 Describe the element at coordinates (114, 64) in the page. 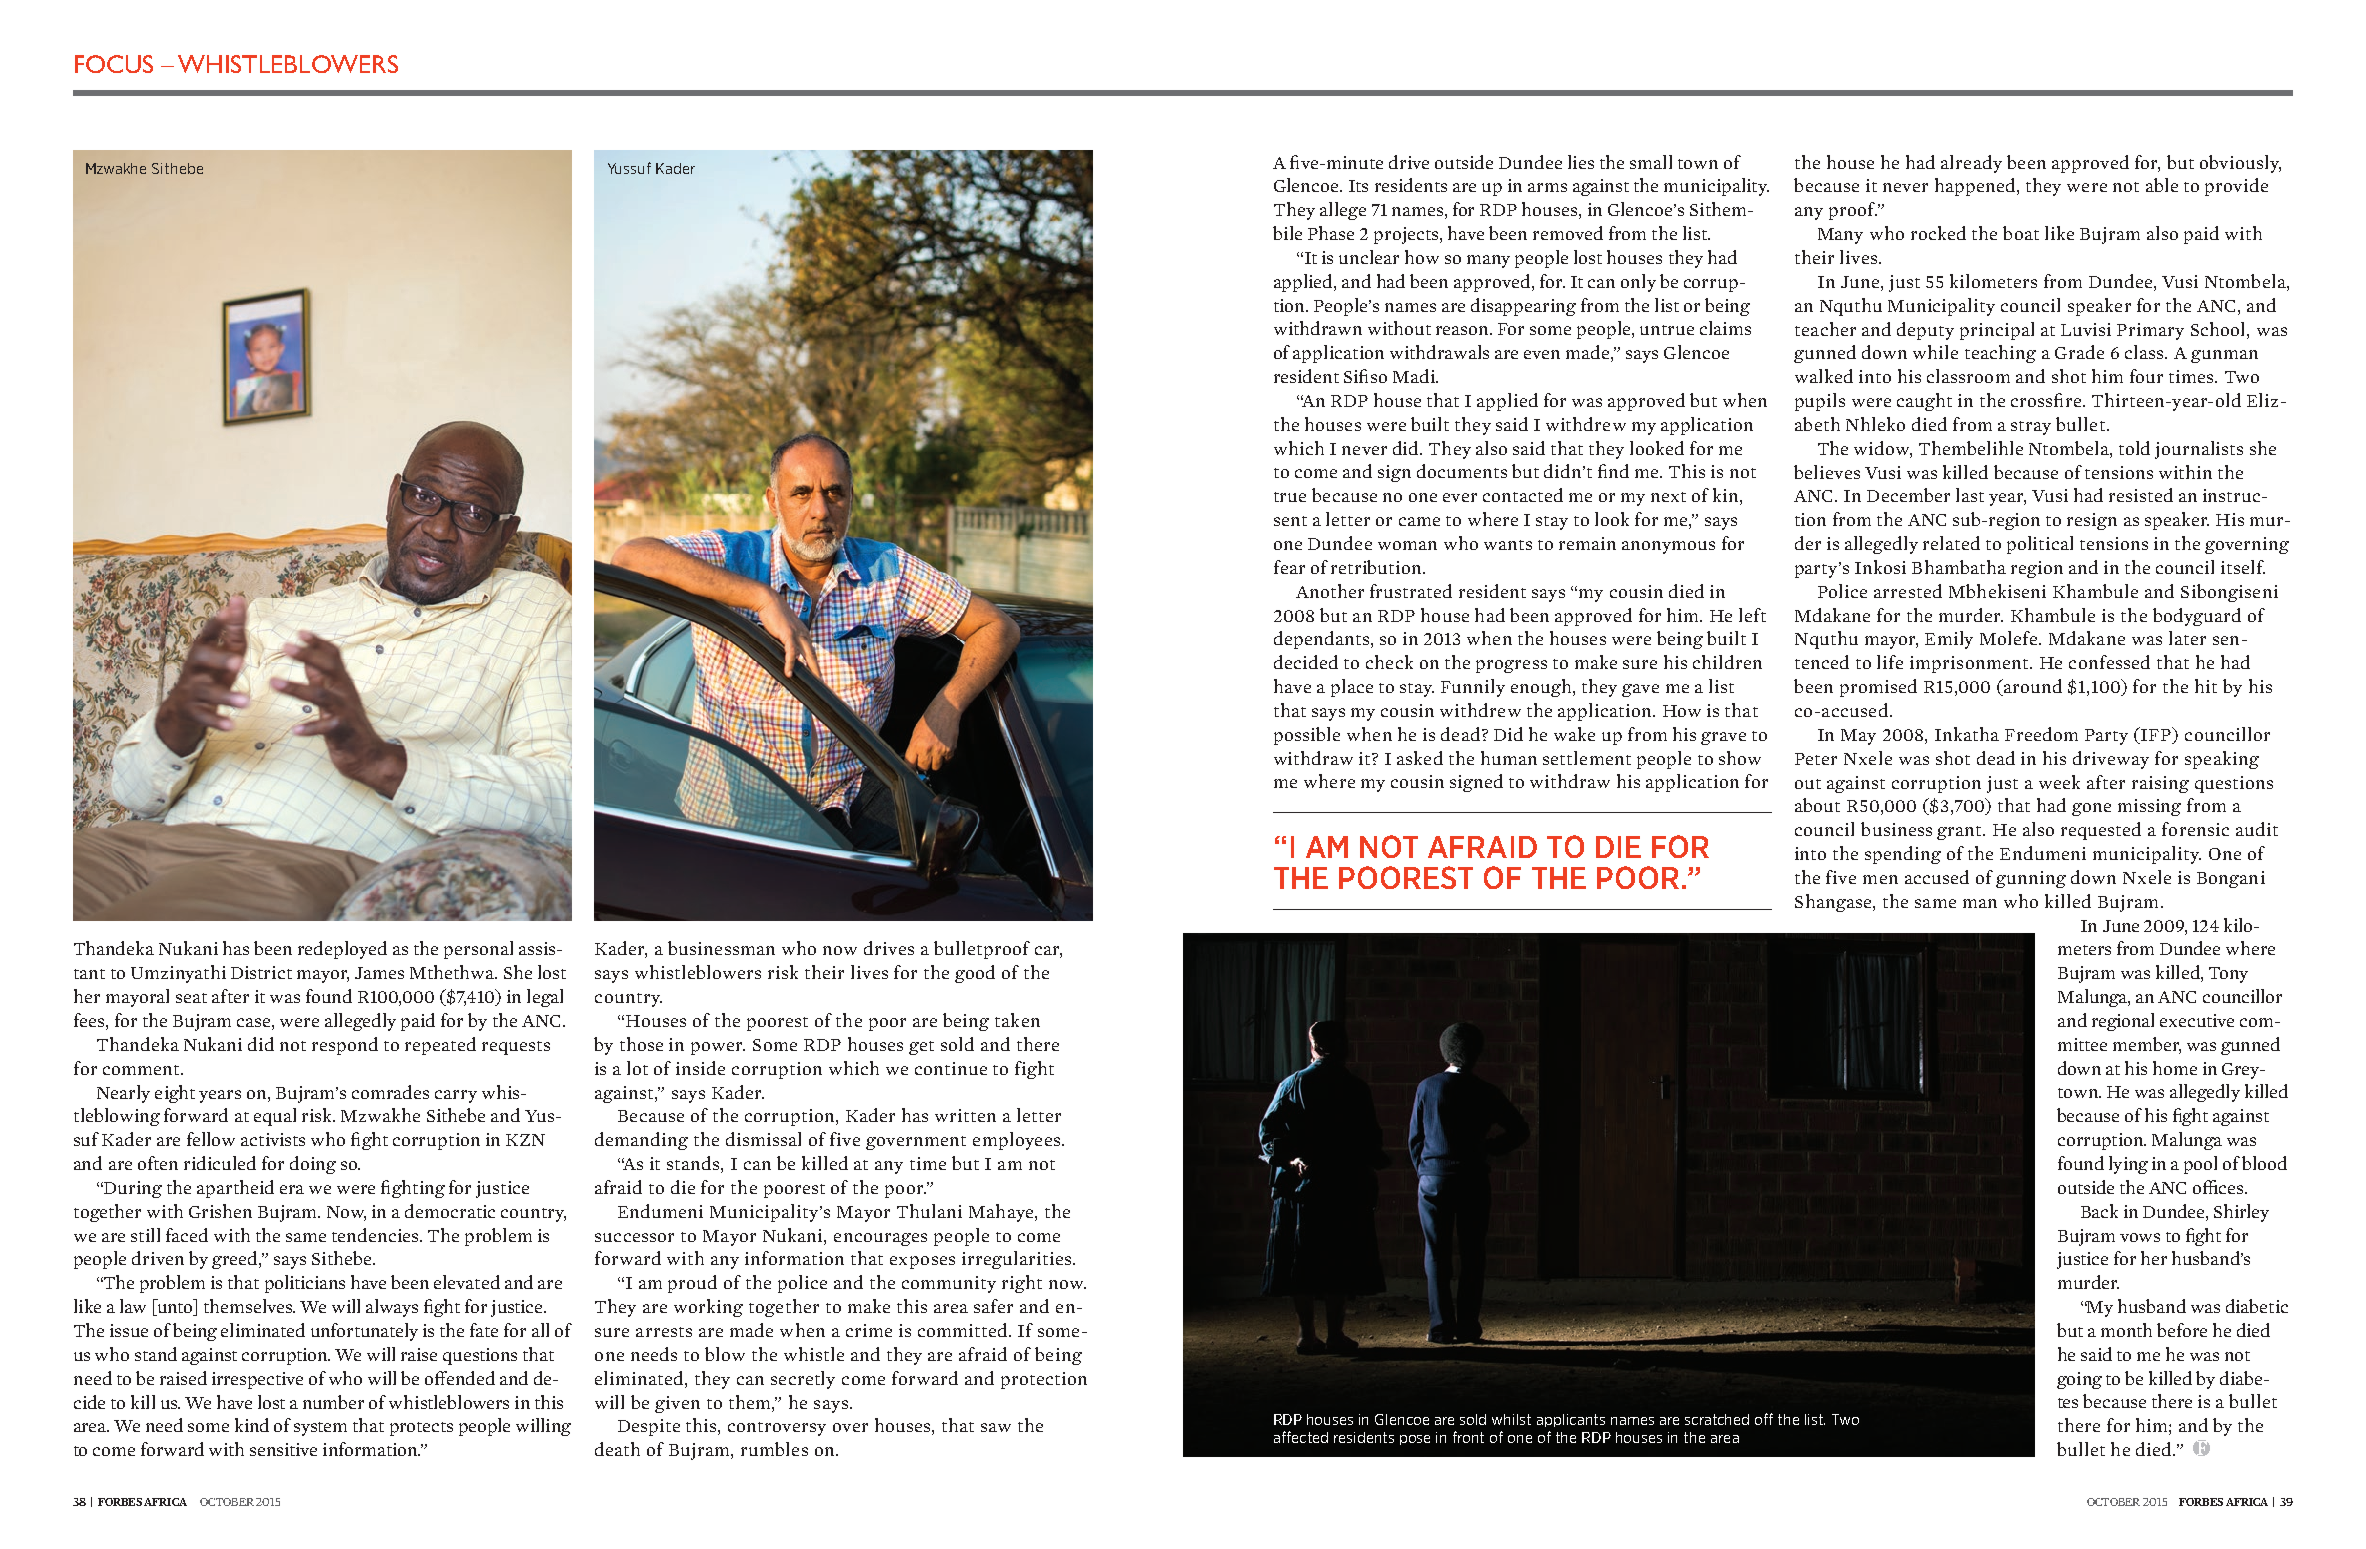

I see `FOCUS` at that location.
